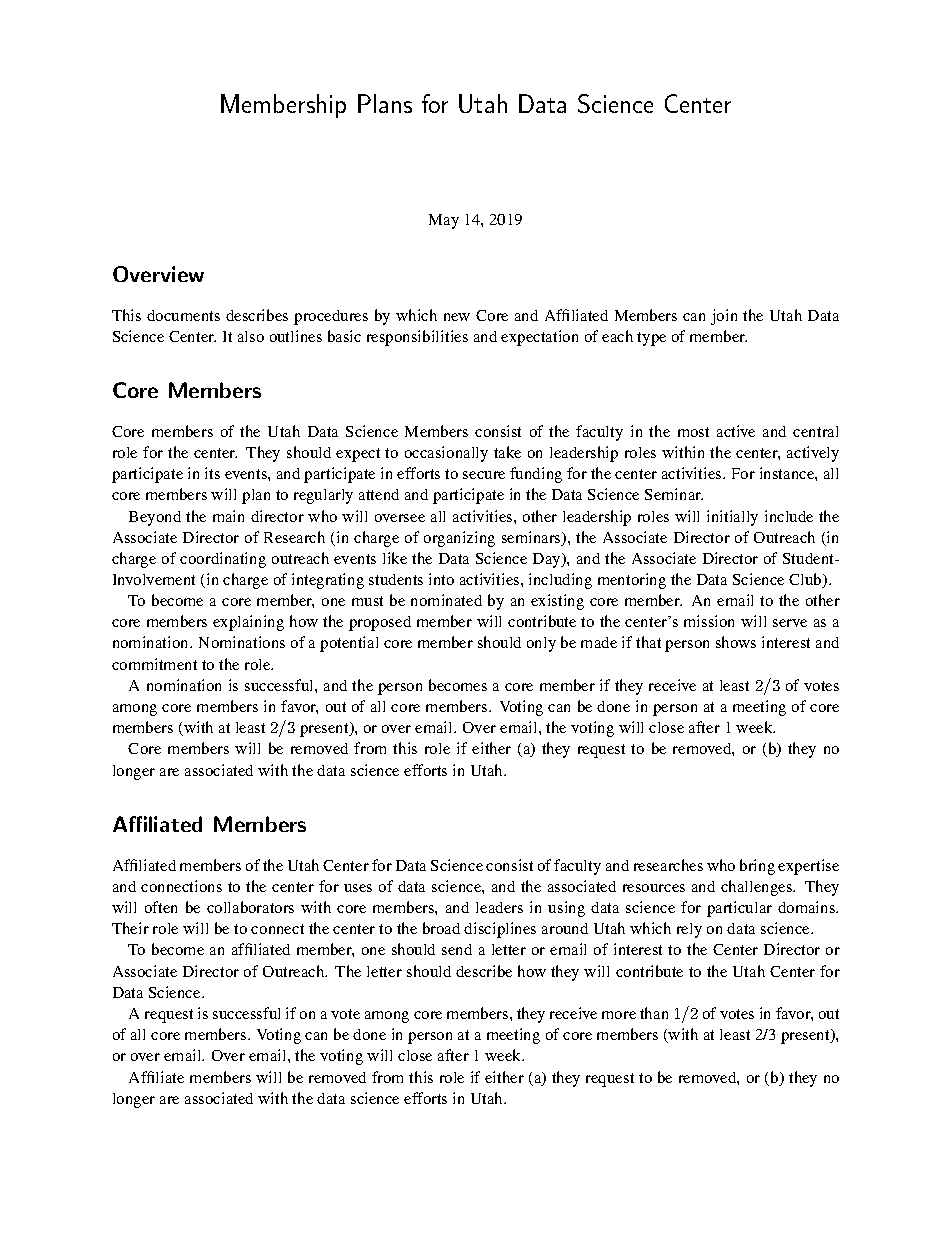 The image size is (952, 1233). What do you see at coordinates (358, 888) in the screenshot?
I see `uses` at bounding box center [358, 888].
